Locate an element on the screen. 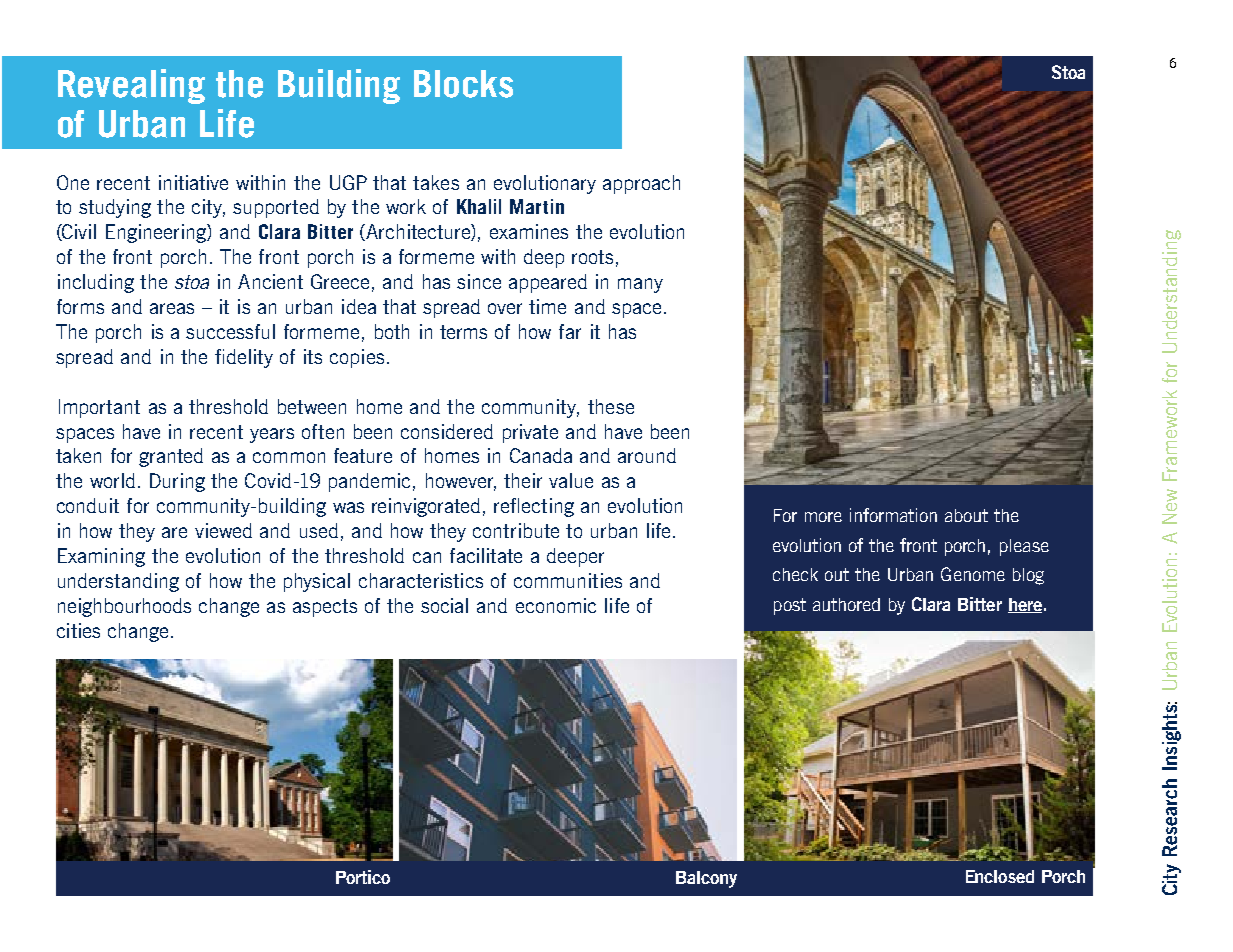 The width and height of the screenshot is (1233, 952). viewed is located at coordinates (223, 530).
